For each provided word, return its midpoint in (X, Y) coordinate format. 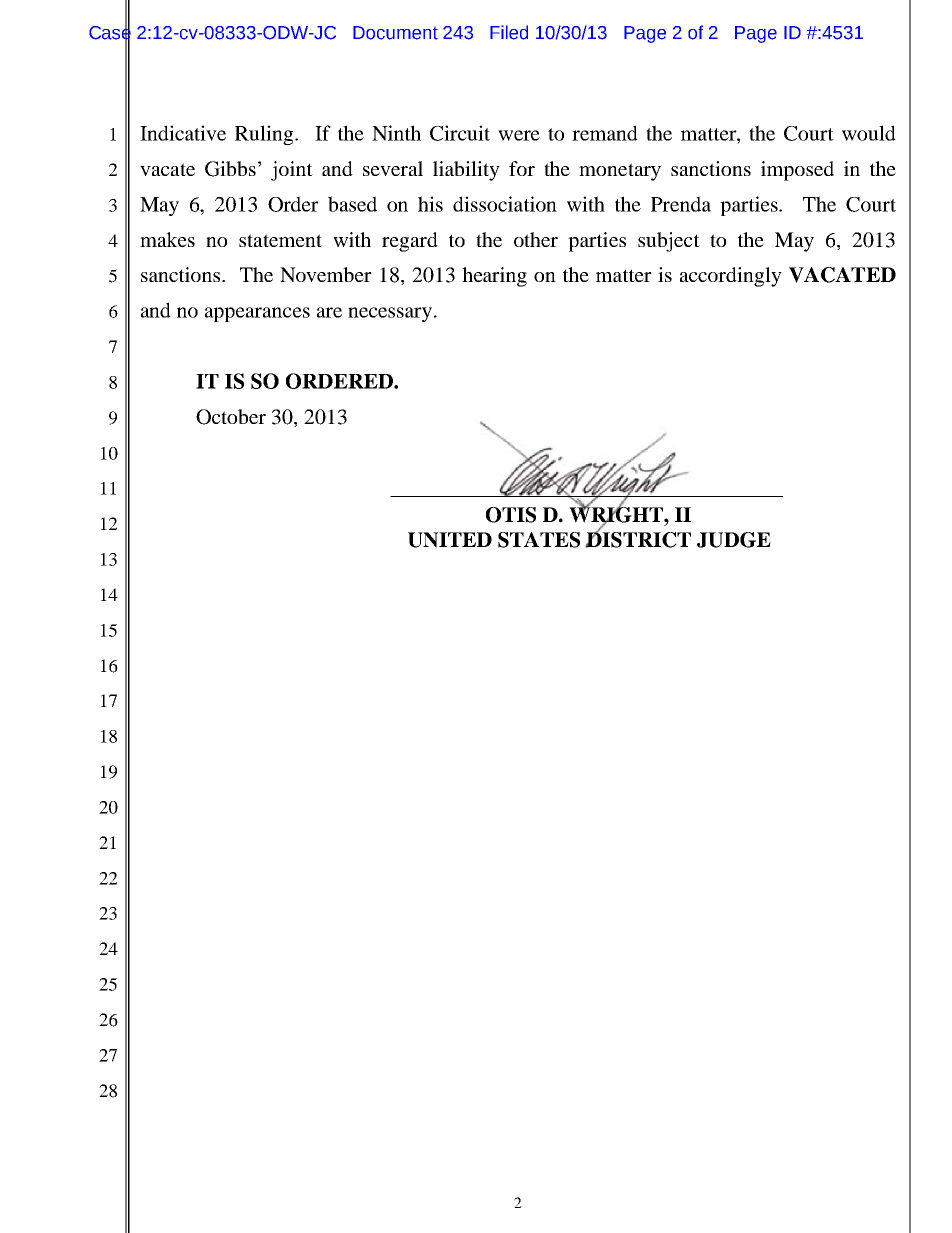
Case (110, 32)
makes (167, 239)
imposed (797, 171)
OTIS (511, 515)
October (231, 417)
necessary (391, 314)
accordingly (731, 277)
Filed (509, 32)
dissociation (505, 204)
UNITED (450, 540)
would (869, 133)
